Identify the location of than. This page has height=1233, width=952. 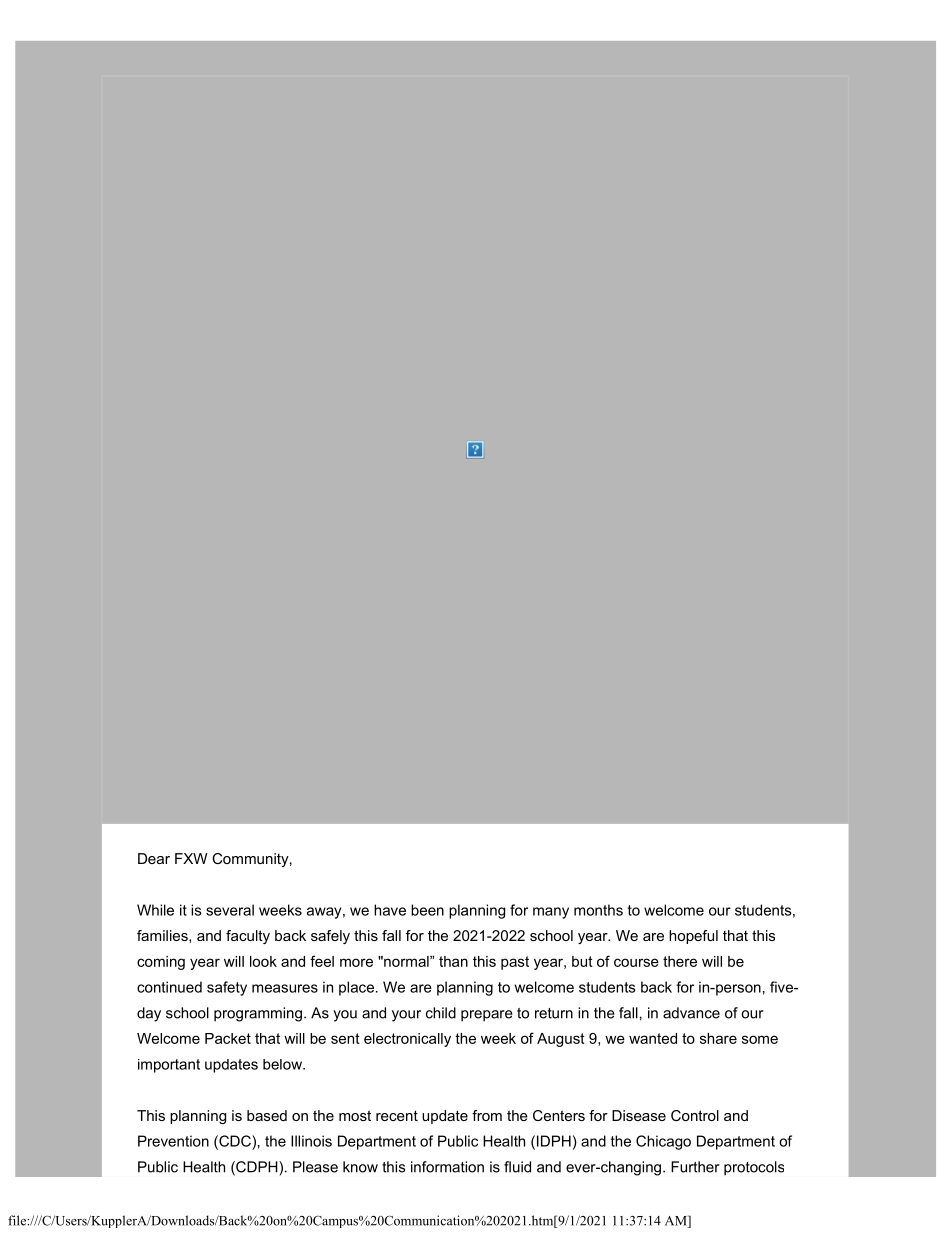
(453, 961).
